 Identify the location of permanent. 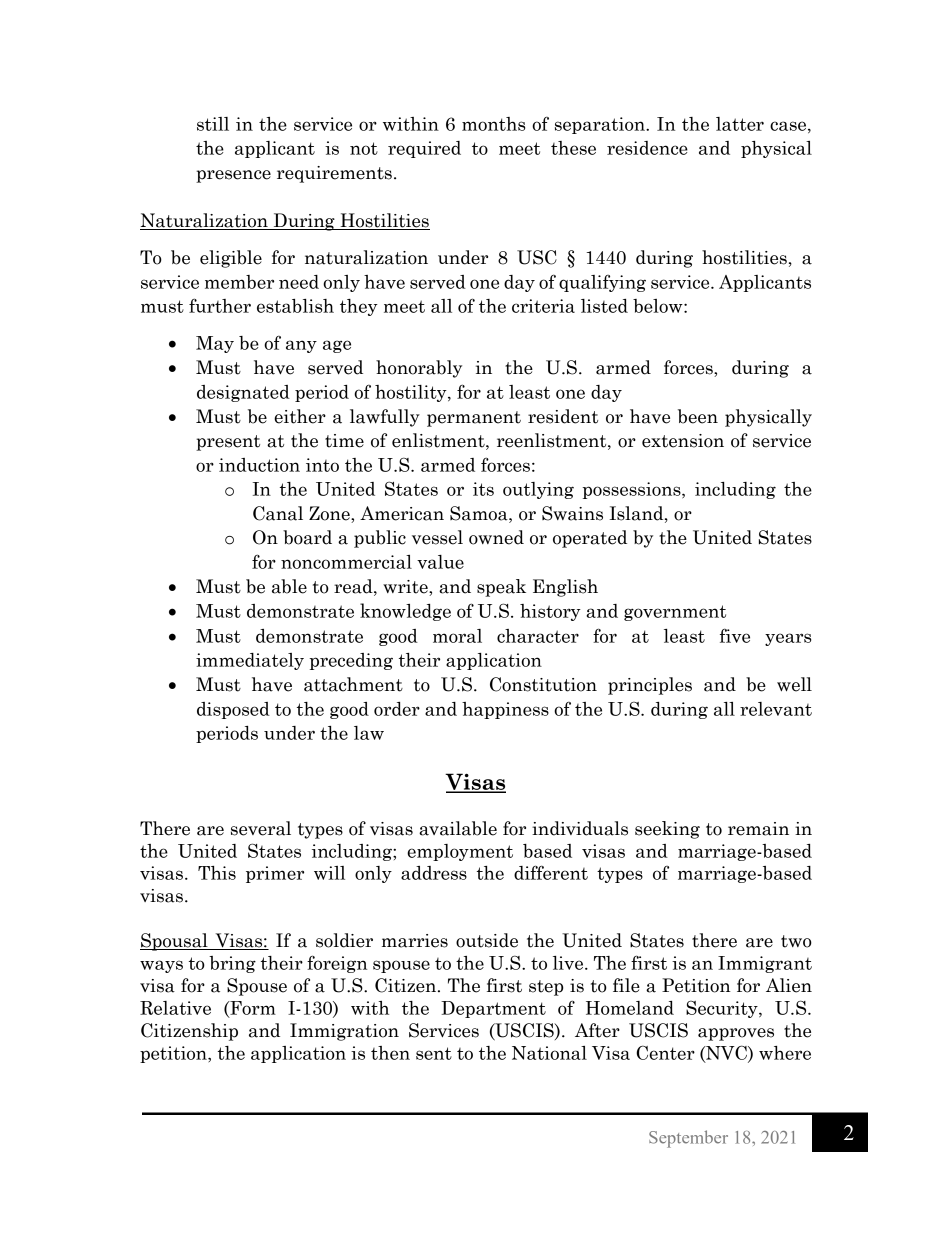
(474, 419).
